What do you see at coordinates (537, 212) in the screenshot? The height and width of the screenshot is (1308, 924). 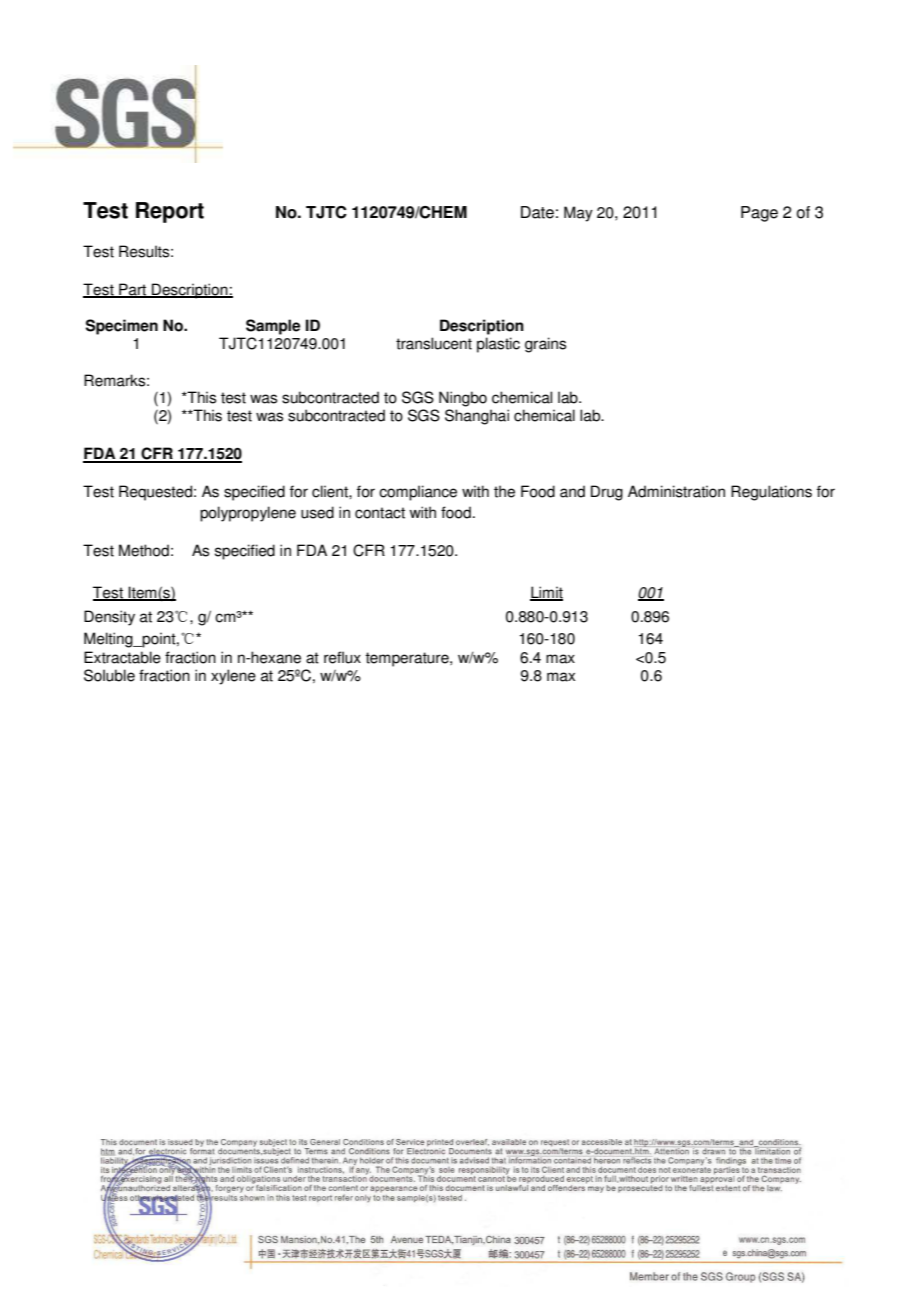 I see `Date` at bounding box center [537, 212].
